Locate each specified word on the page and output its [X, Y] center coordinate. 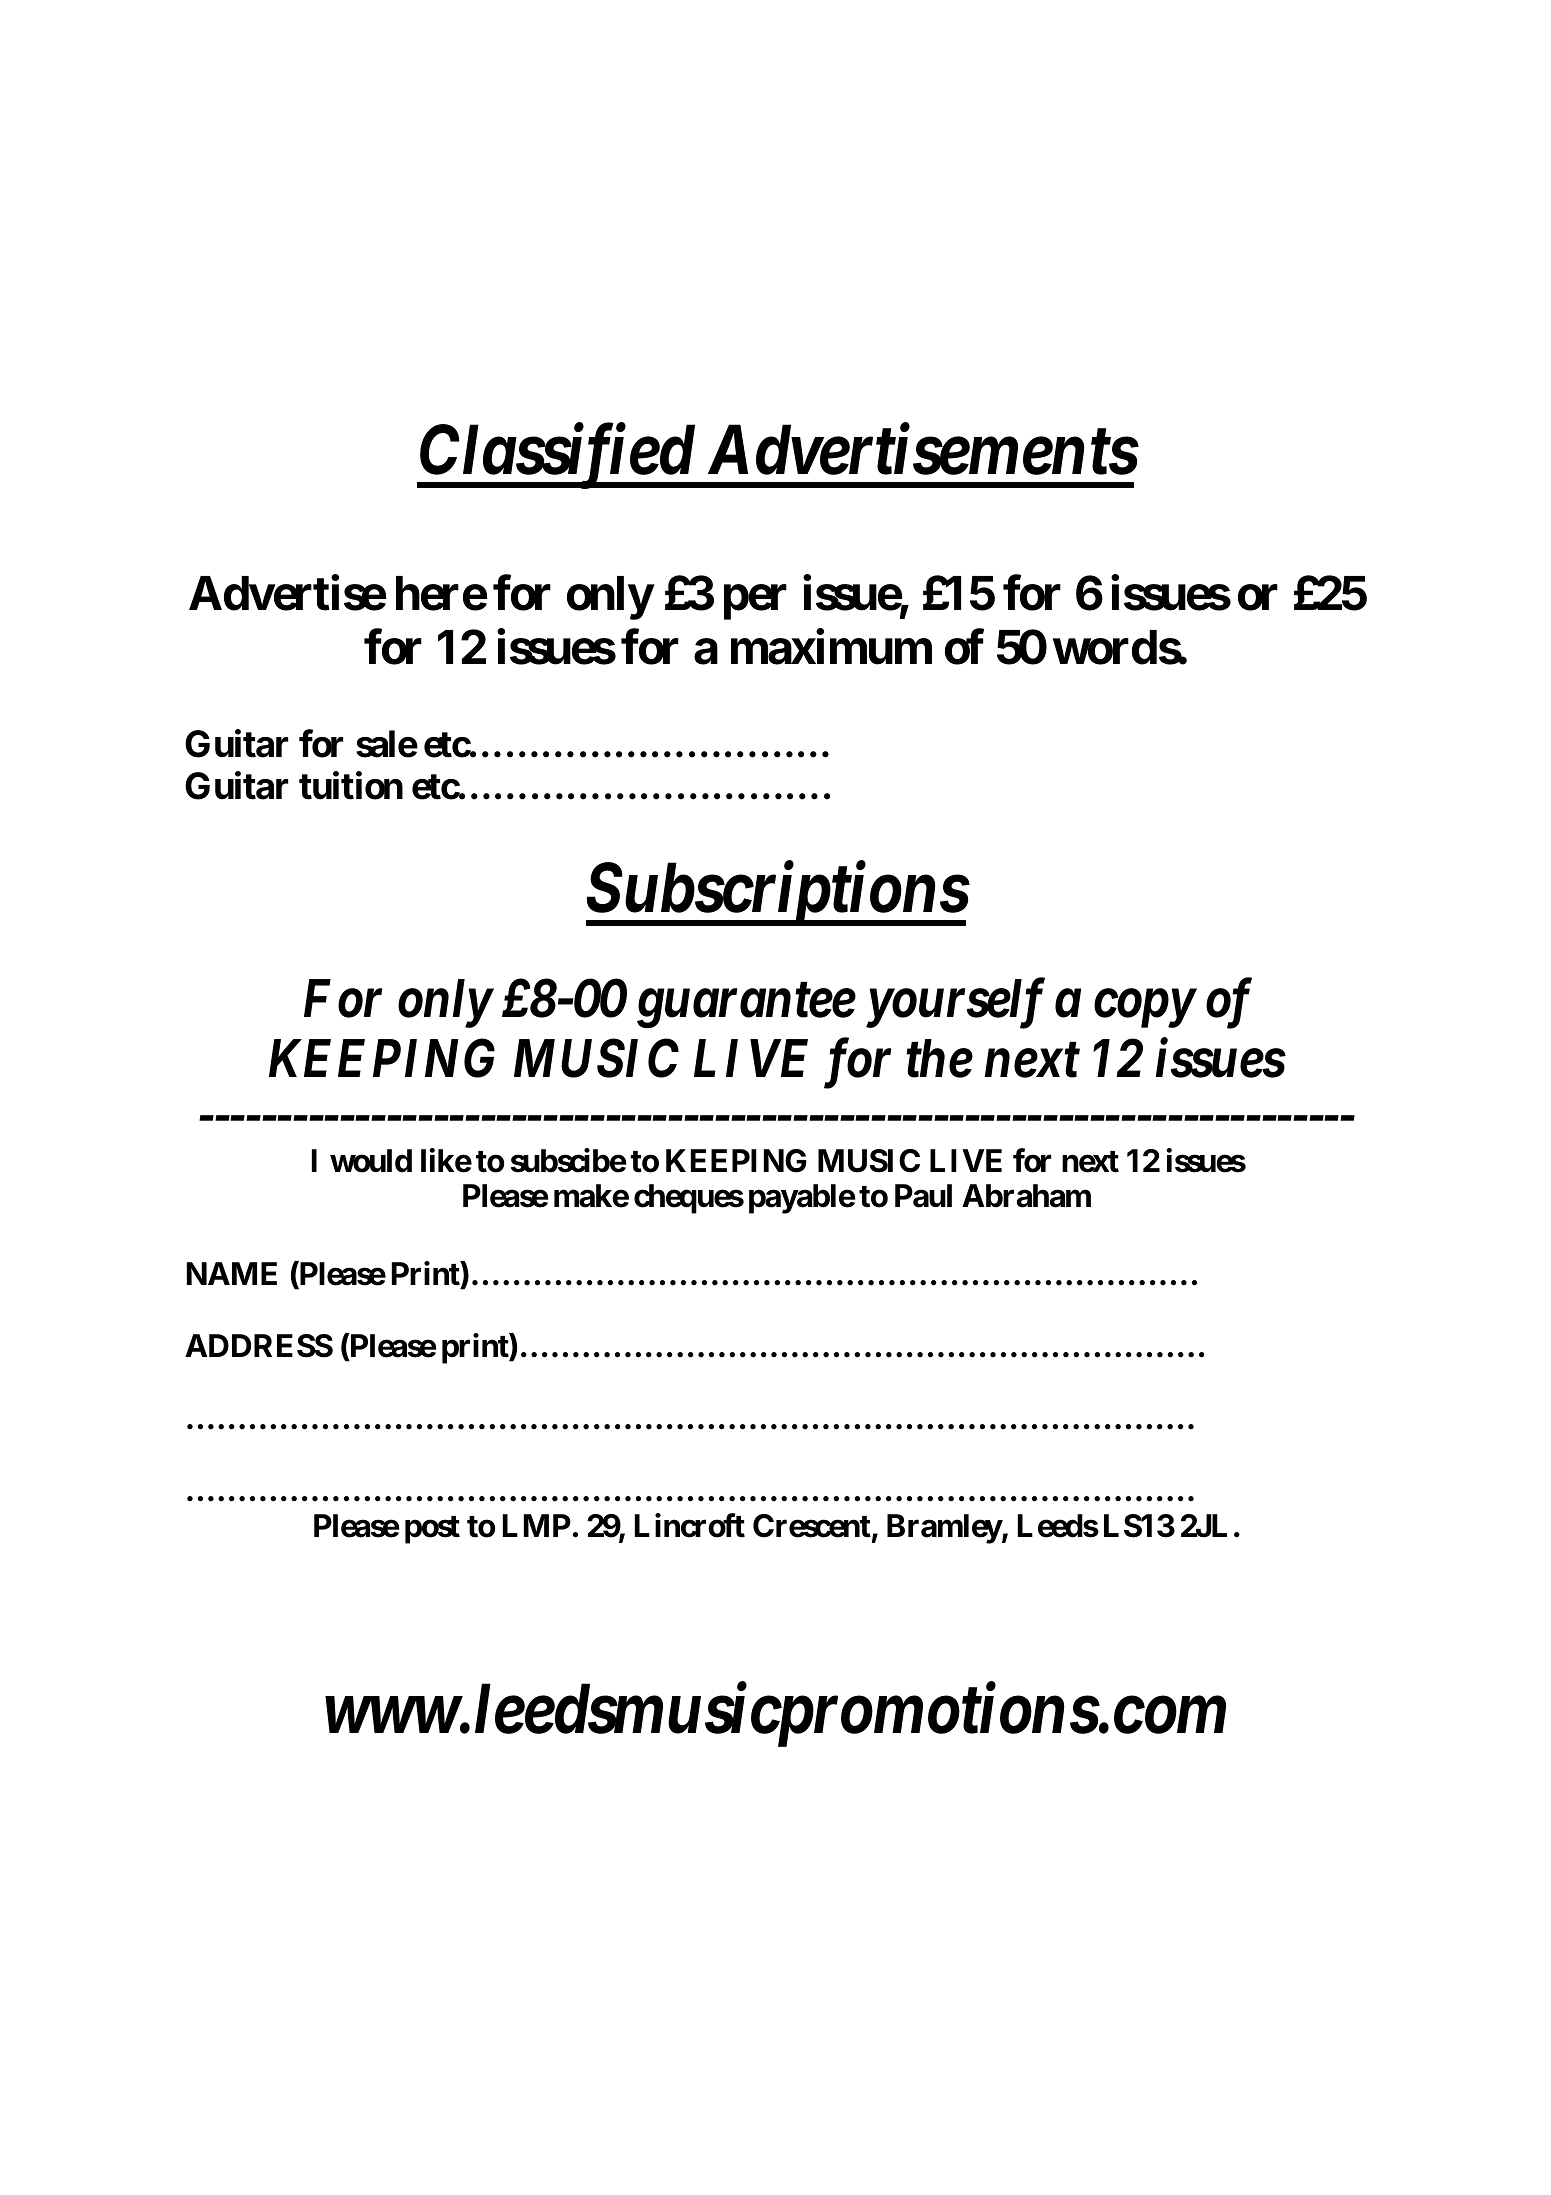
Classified [556, 457]
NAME [232, 1273]
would [371, 1161]
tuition [351, 786]
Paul [923, 1196]
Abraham [1026, 1196]
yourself [955, 1004]
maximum [831, 647]
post [432, 1530]
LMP [537, 1525]
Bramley [944, 1529]
